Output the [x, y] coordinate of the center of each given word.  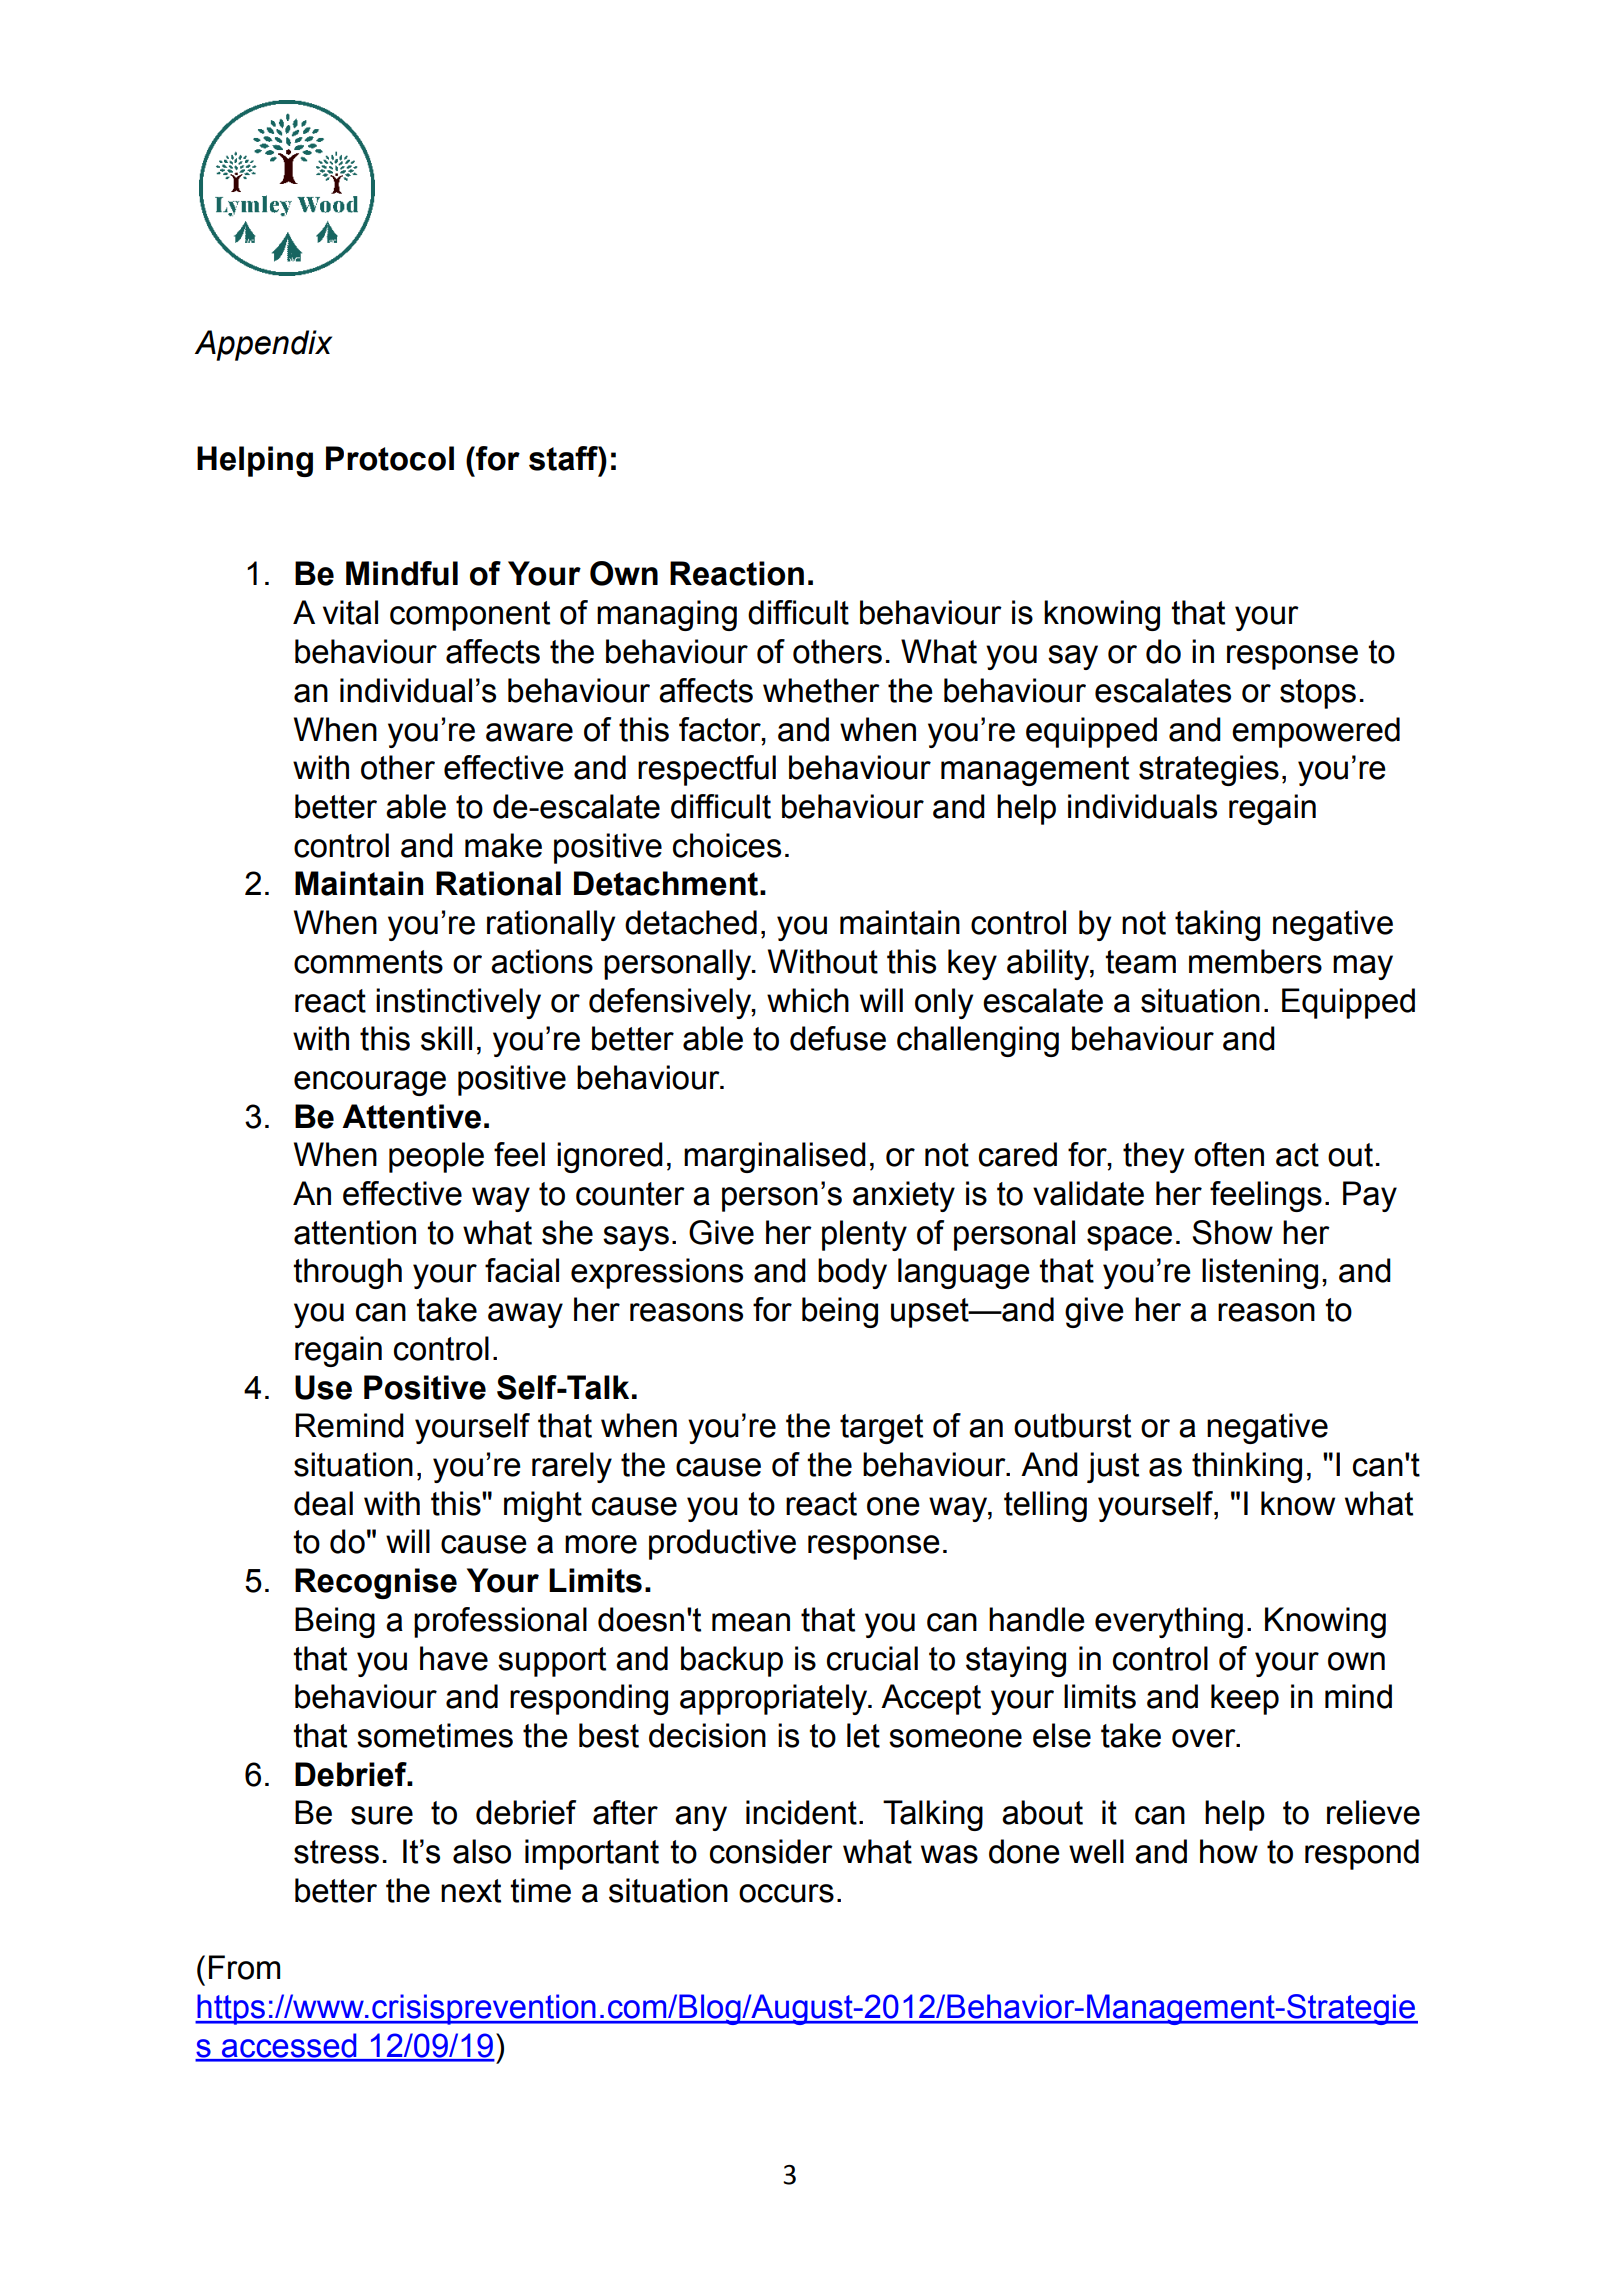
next [471, 1891]
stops [1318, 694]
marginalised [775, 1157]
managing [667, 615]
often [1229, 1154]
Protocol [390, 458]
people [436, 1157]
